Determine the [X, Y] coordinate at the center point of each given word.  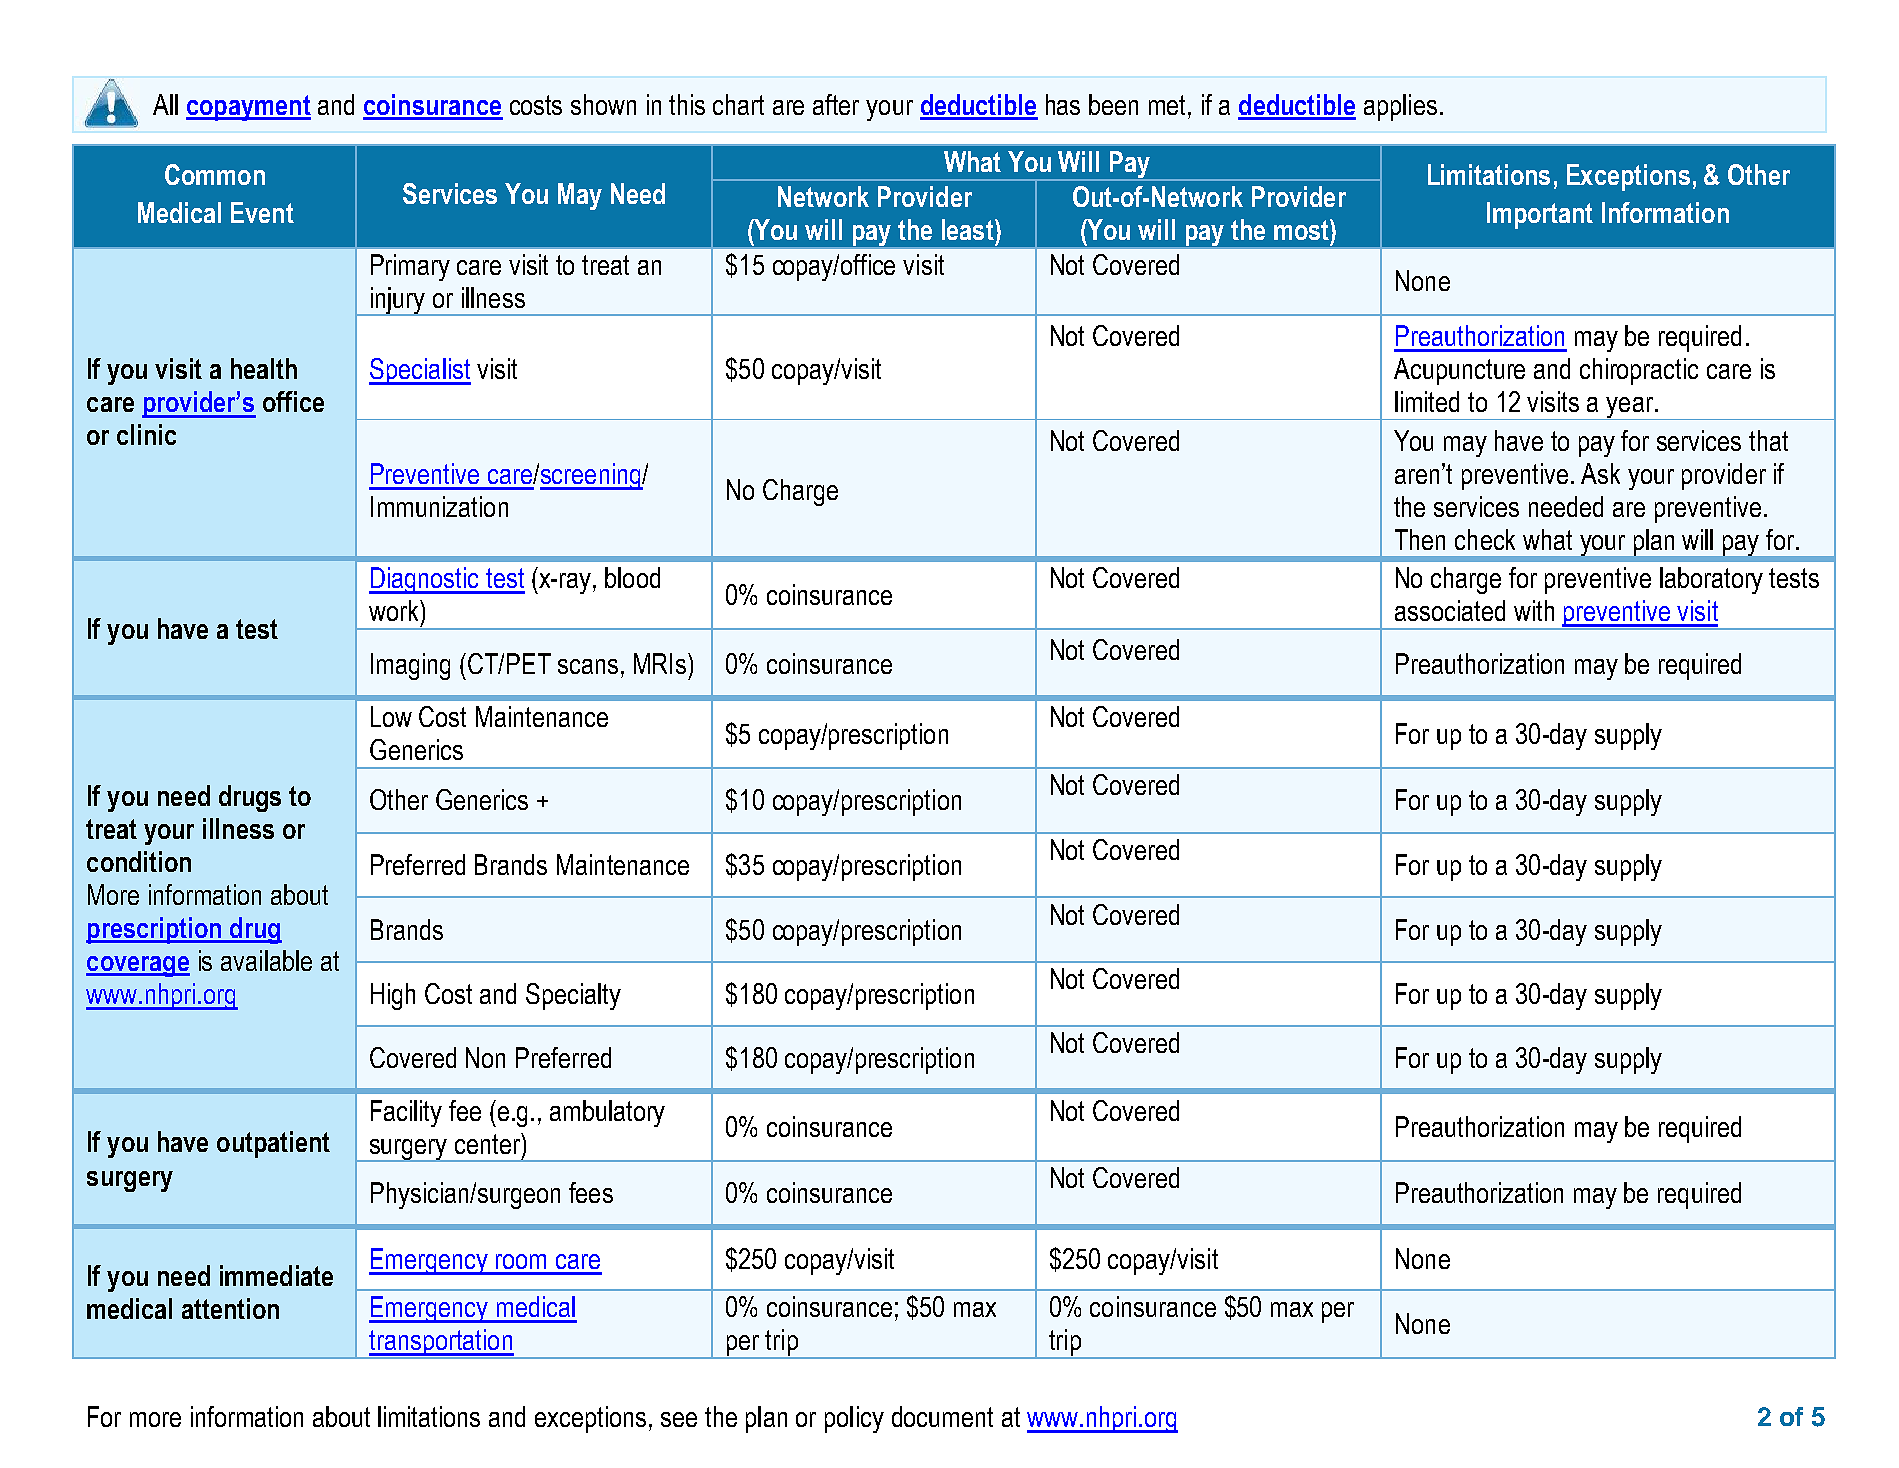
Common [215, 174]
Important [1540, 215]
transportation [440, 1343]
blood [632, 577]
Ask [1600, 473]
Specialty [573, 996]
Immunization [439, 506]
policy [854, 1419]
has [1063, 104]
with [1534, 610]
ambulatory [607, 1113]
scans [588, 666]
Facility [406, 1113]
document [942, 1416]
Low [391, 716]
